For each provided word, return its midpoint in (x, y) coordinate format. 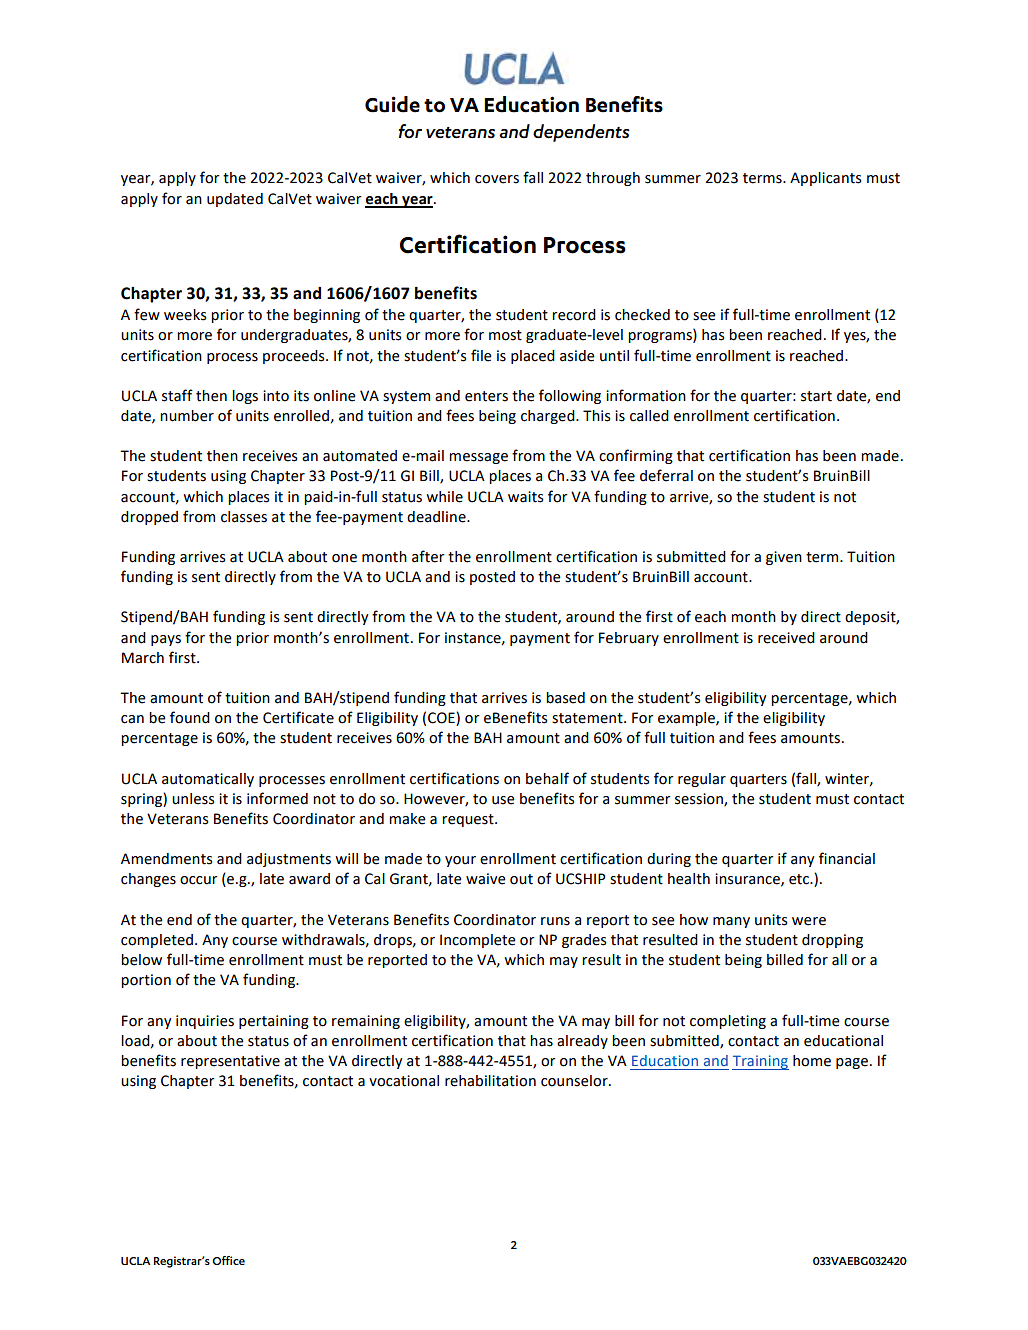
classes (244, 517)
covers (497, 179)
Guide (392, 104)
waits (526, 497)
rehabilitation (490, 1081)
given (784, 558)
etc (800, 879)
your (460, 861)
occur (199, 880)
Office (228, 1260)
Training (760, 1062)
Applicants (826, 179)
